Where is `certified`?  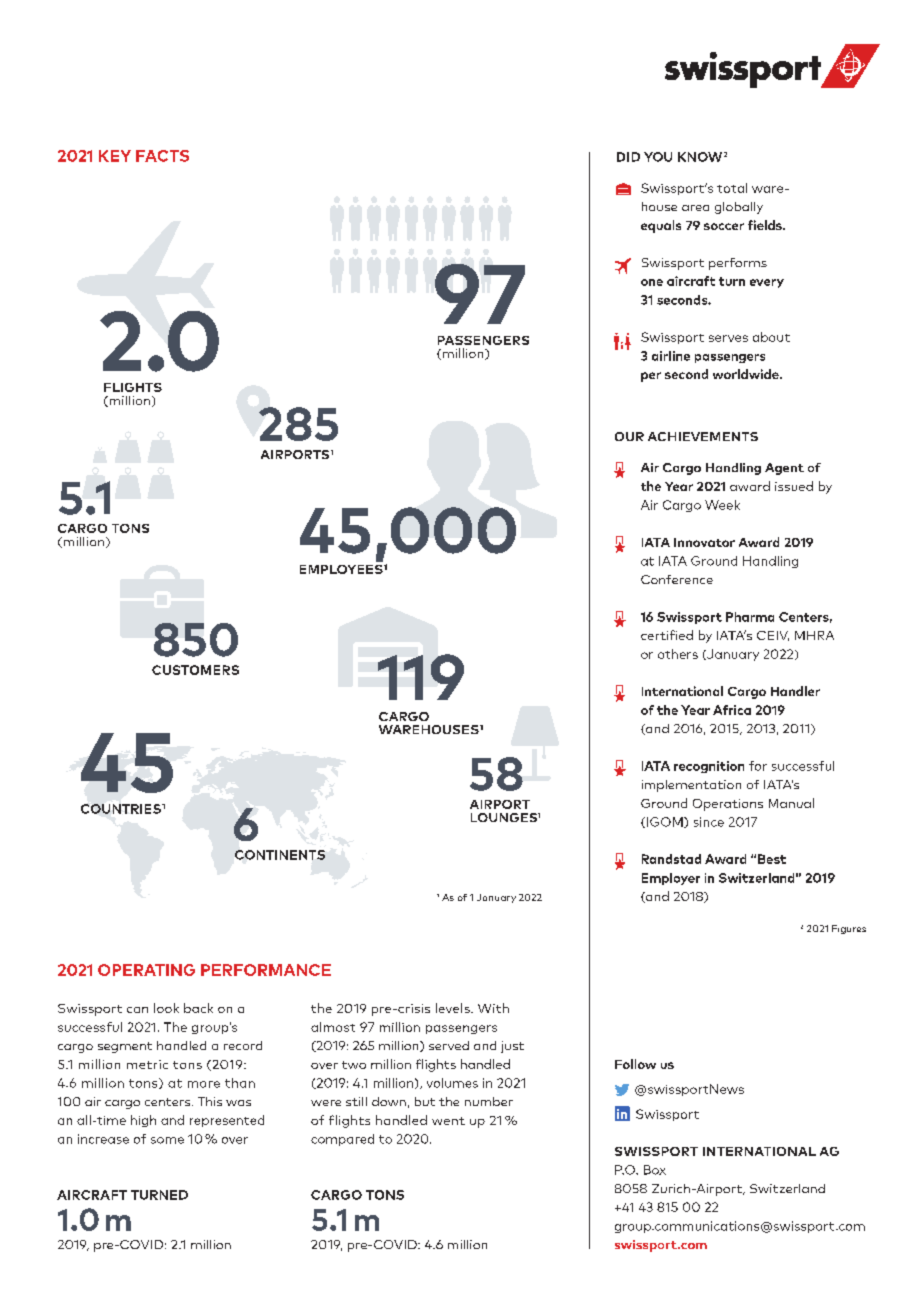
certified is located at coordinates (667, 635).
